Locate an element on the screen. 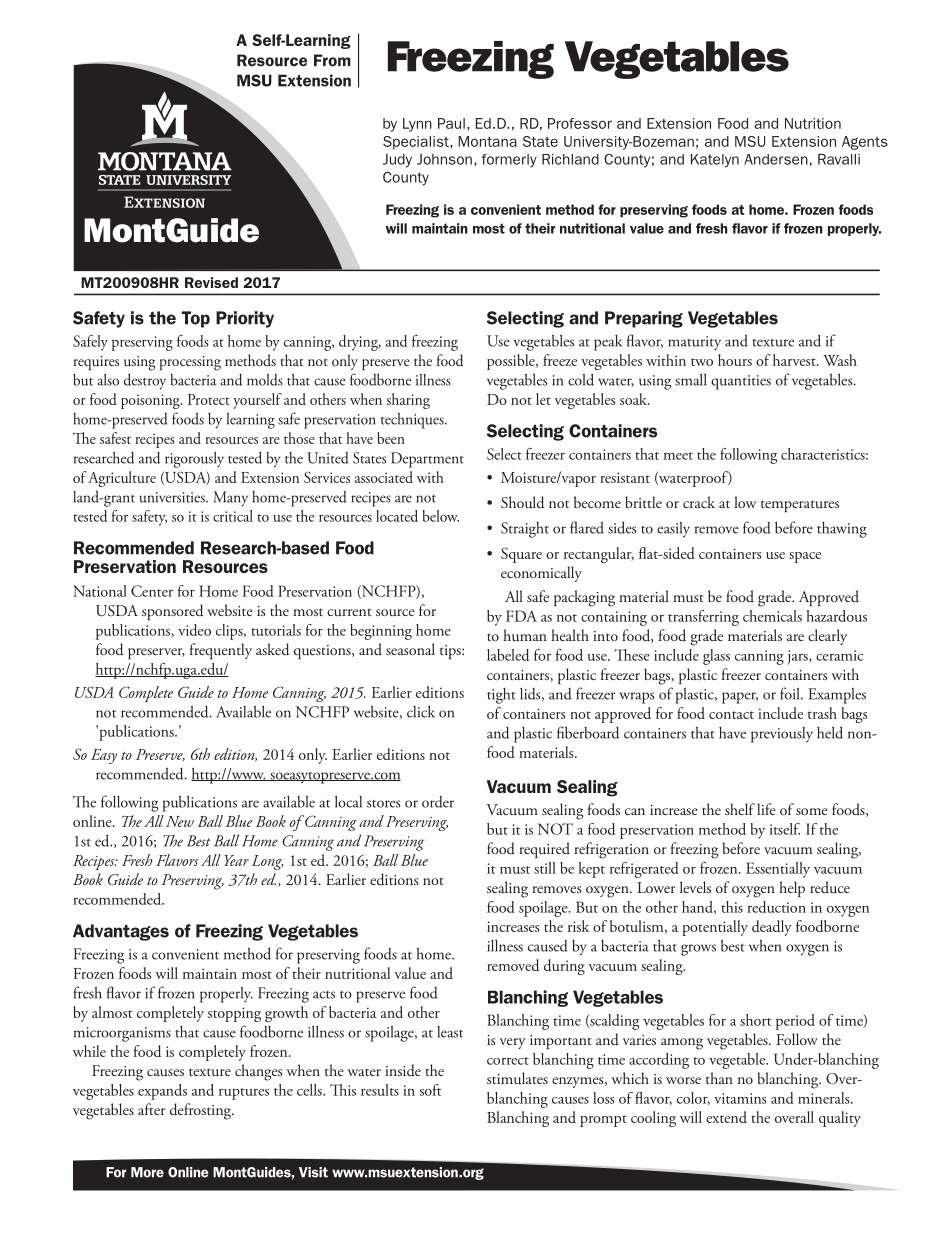 The image size is (952, 1233). Montana is located at coordinates (487, 141).
